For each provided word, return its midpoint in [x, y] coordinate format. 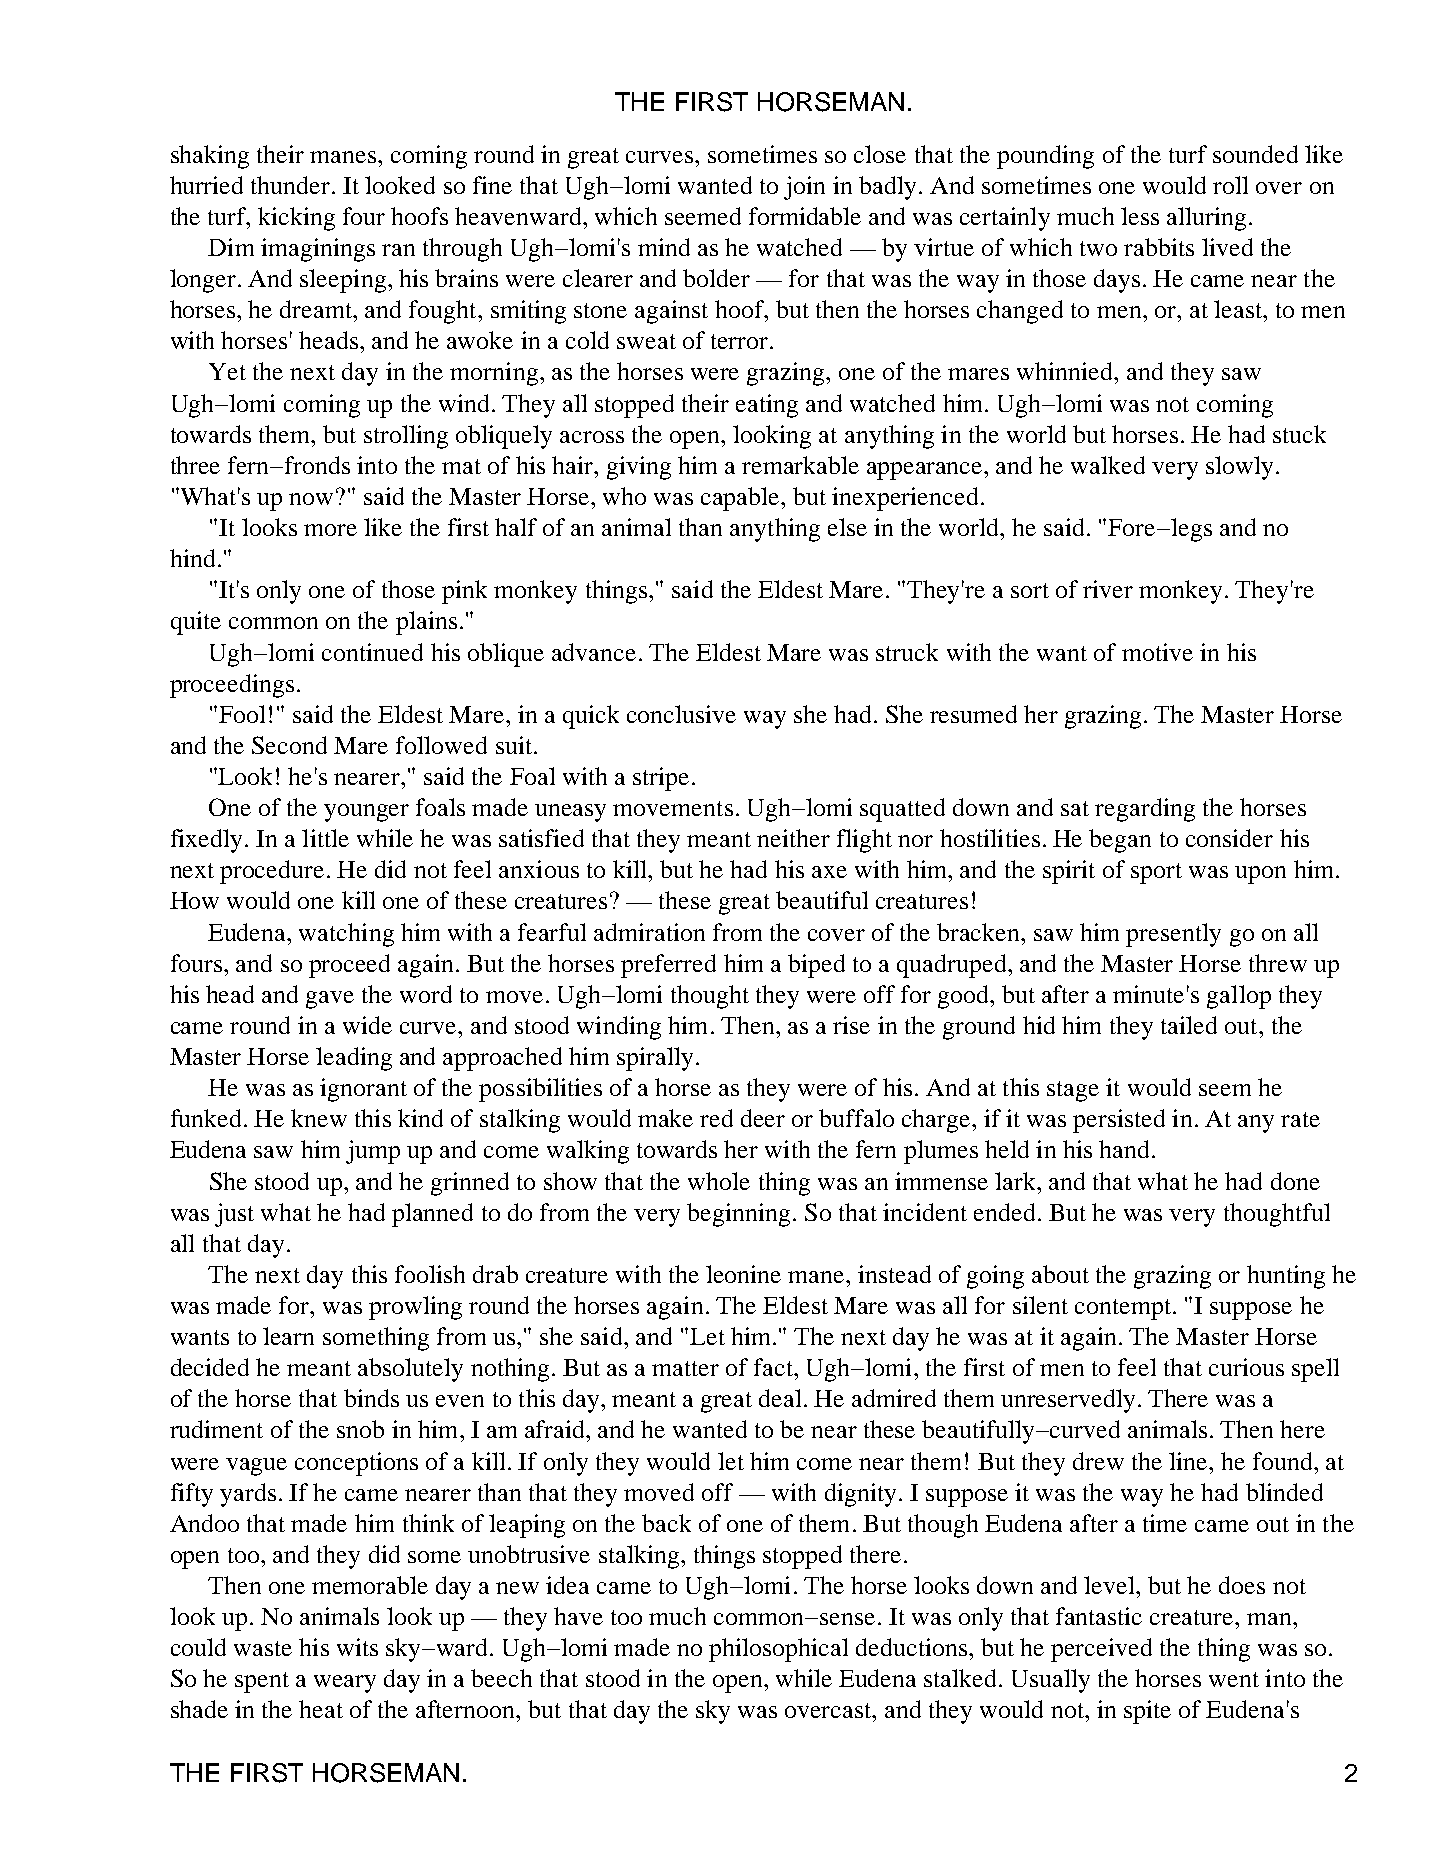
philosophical [778, 1650]
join [804, 188]
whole [719, 1181]
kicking [296, 219]
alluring [1206, 219]
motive [1157, 652]
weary [345, 1684]
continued [372, 652]
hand [1124, 1149]
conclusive [681, 714]
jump [373, 1152]
